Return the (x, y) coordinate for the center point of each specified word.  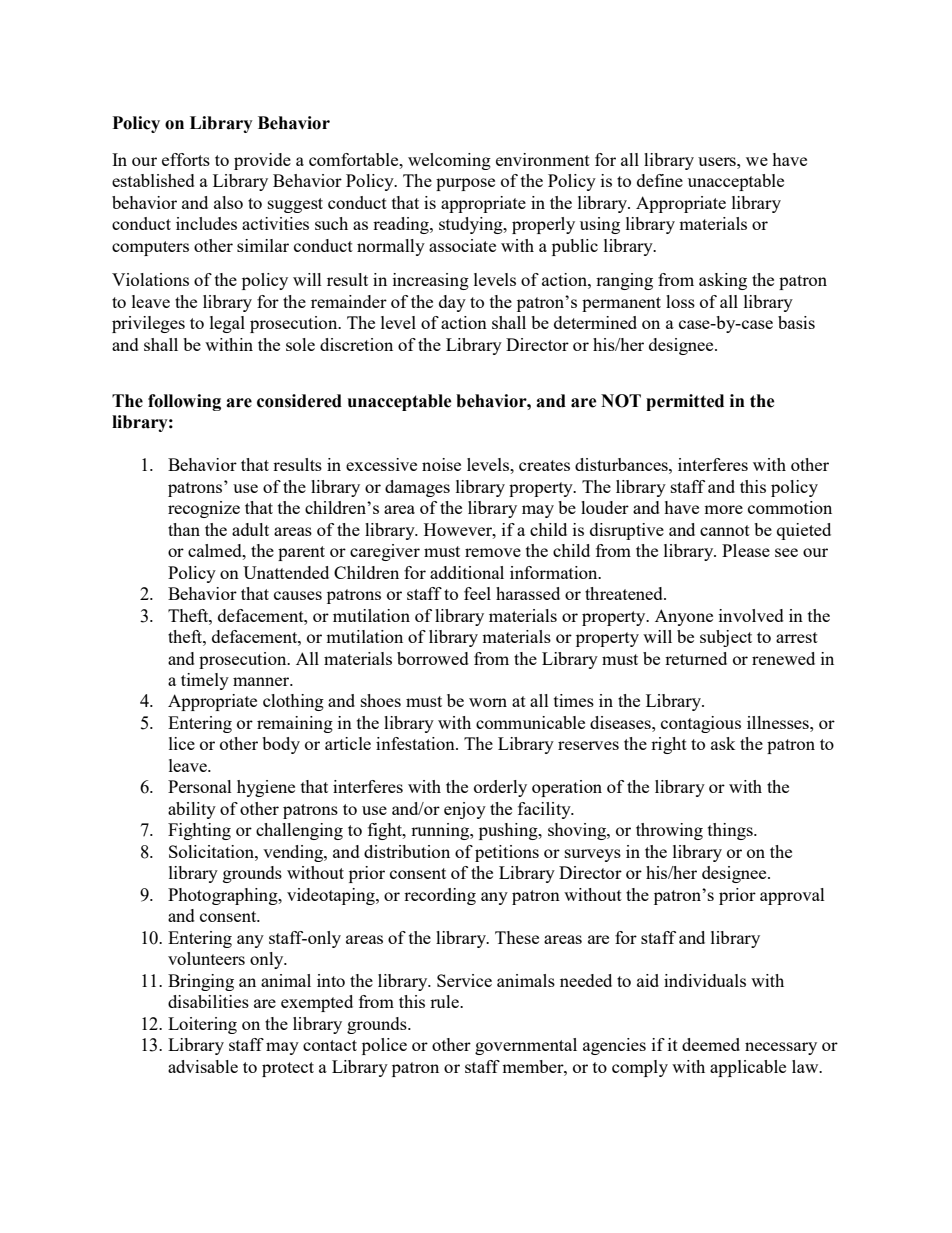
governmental (526, 1046)
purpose (465, 184)
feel (477, 593)
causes (298, 595)
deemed (711, 1044)
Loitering (202, 1025)
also (228, 202)
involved (751, 615)
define (660, 180)
